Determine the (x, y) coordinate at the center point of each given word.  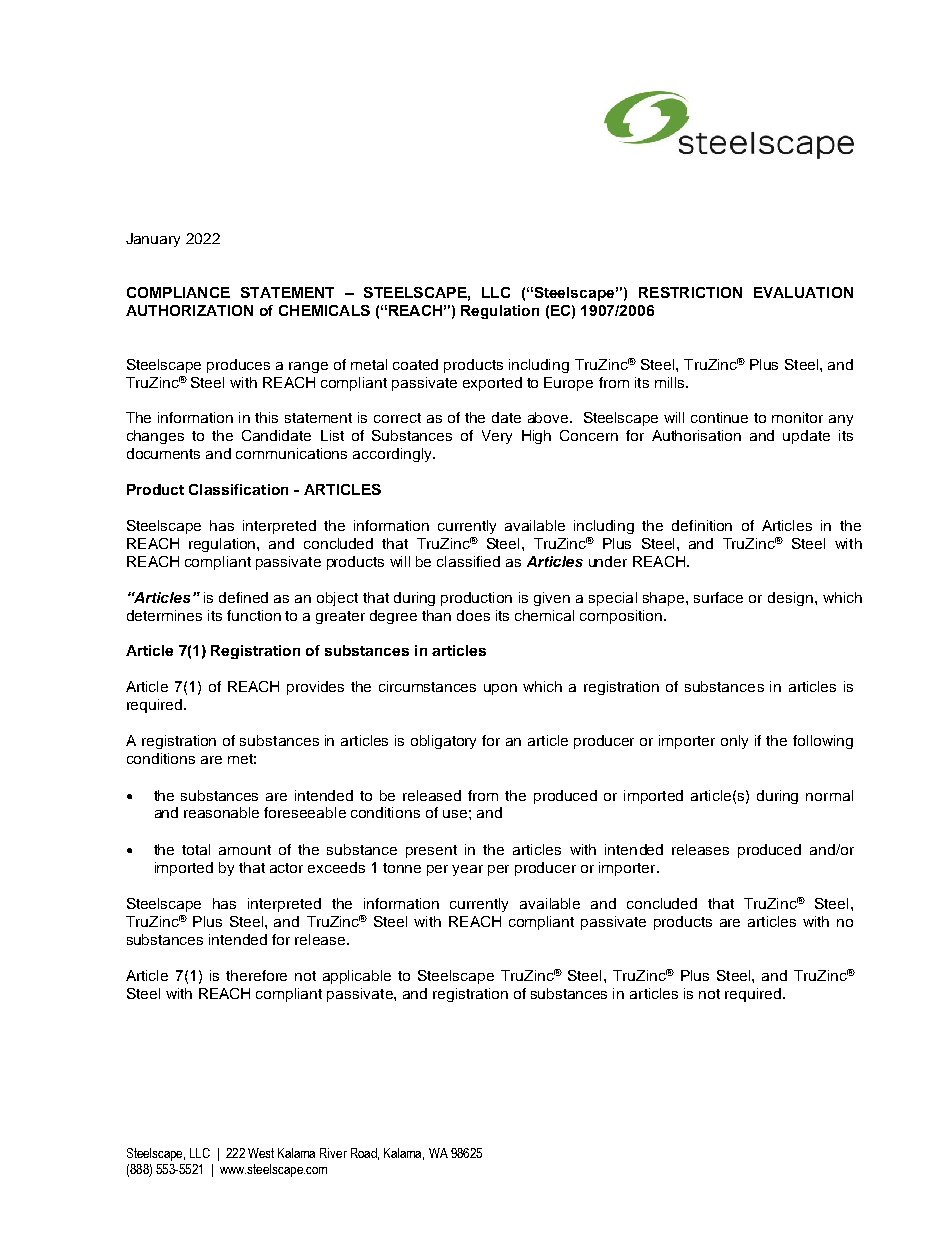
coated (415, 364)
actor (286, 868)
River (333, 1153)
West (261, 1153)
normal (829, 795)
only (734, 742)
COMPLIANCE (178, 292)
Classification (238, 489)
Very (497, 437)
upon (500, 689)
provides (315, 688)
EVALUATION (803, 292)
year (467, 870)
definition (702, 525)
